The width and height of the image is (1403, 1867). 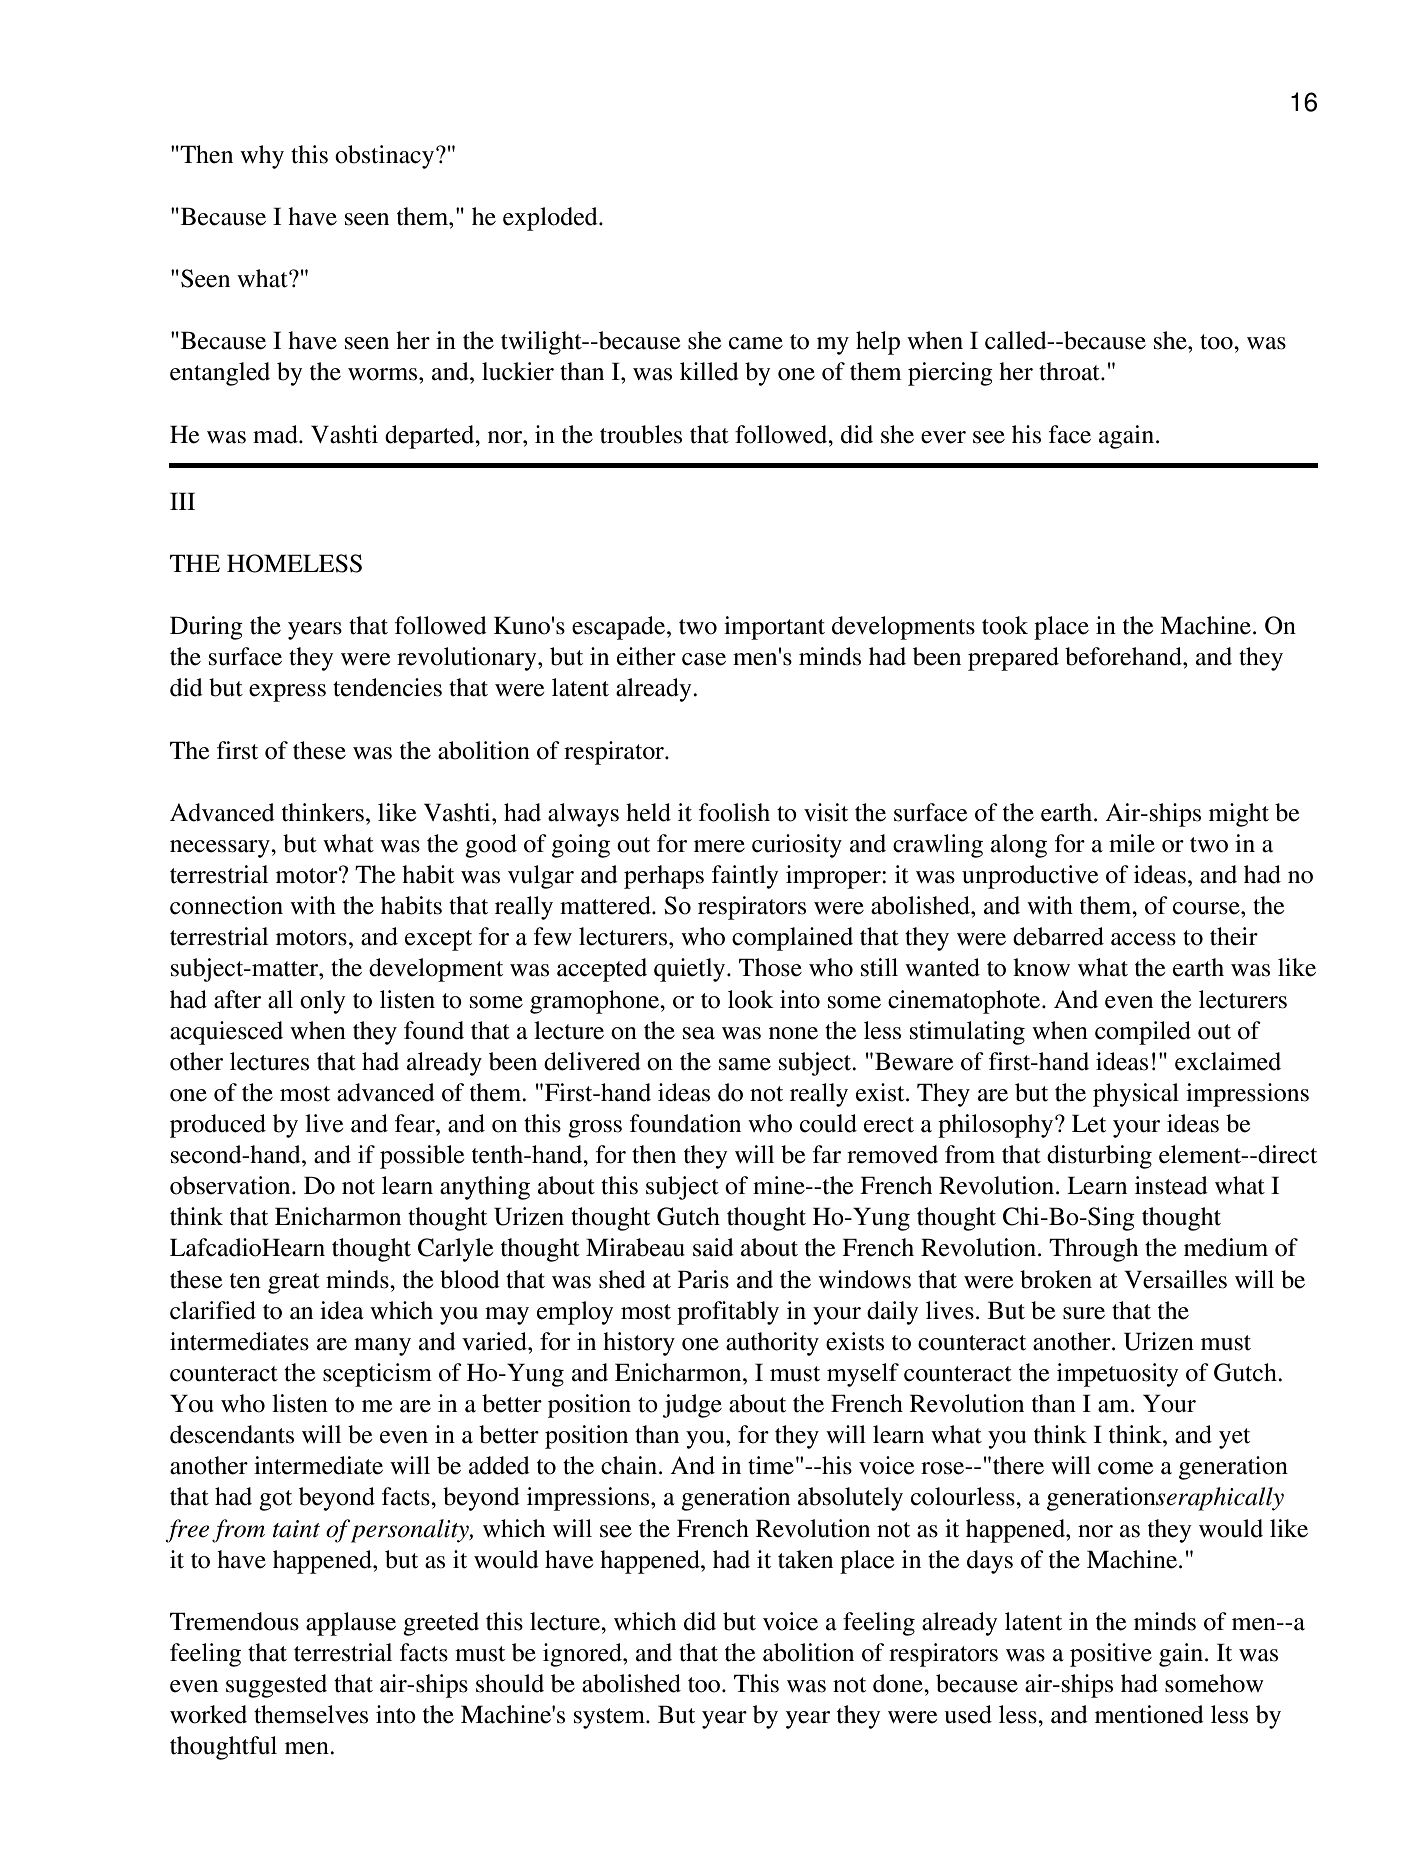 What do you see at coordinates (692, 1406) in the image?
I see `judge` at bounding box center [692, 1406].
